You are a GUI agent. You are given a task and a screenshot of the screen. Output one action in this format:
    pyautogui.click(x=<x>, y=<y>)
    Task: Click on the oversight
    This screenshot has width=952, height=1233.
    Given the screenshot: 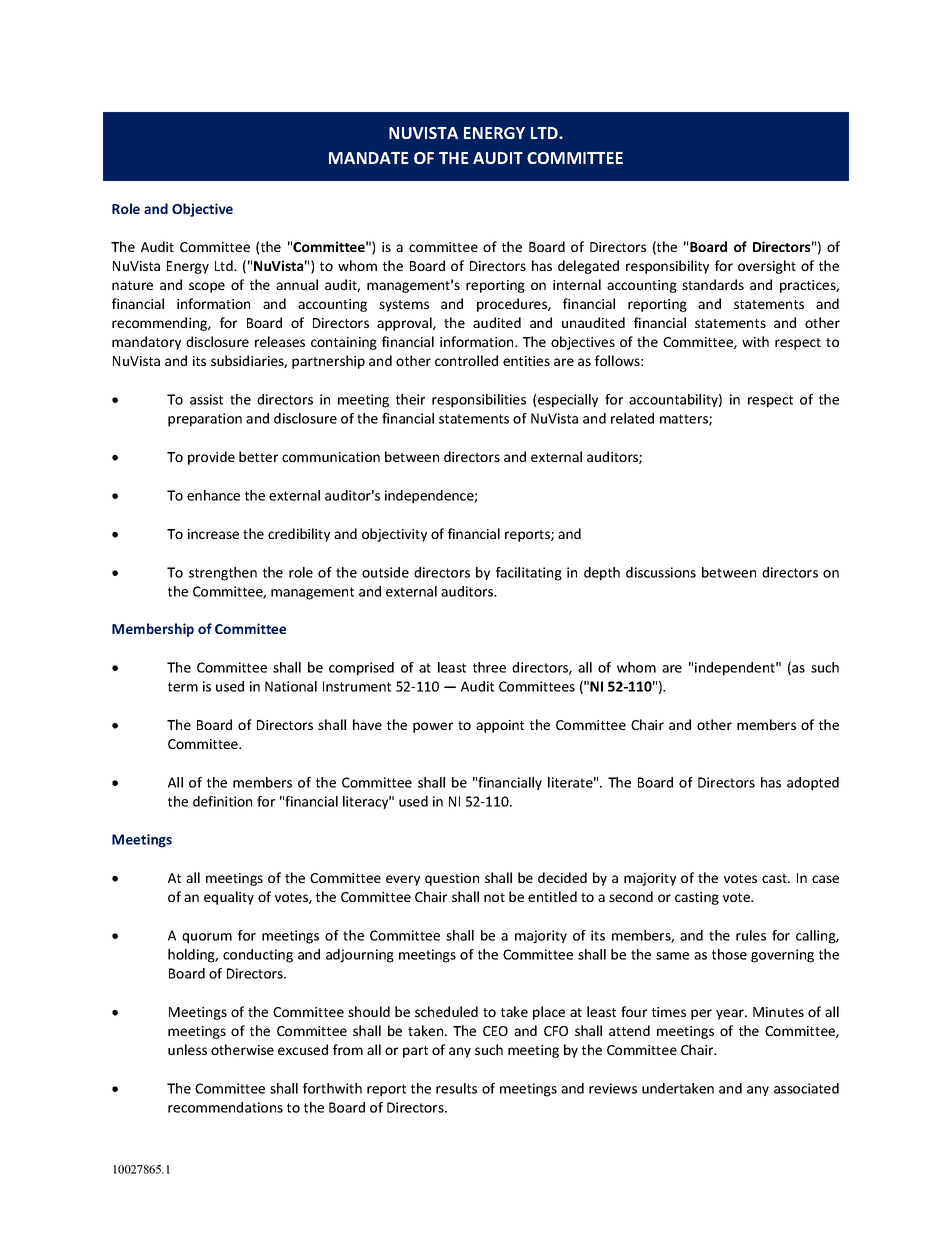 What is the action you would take?
    pyautogui.click(x=767, y=267)
